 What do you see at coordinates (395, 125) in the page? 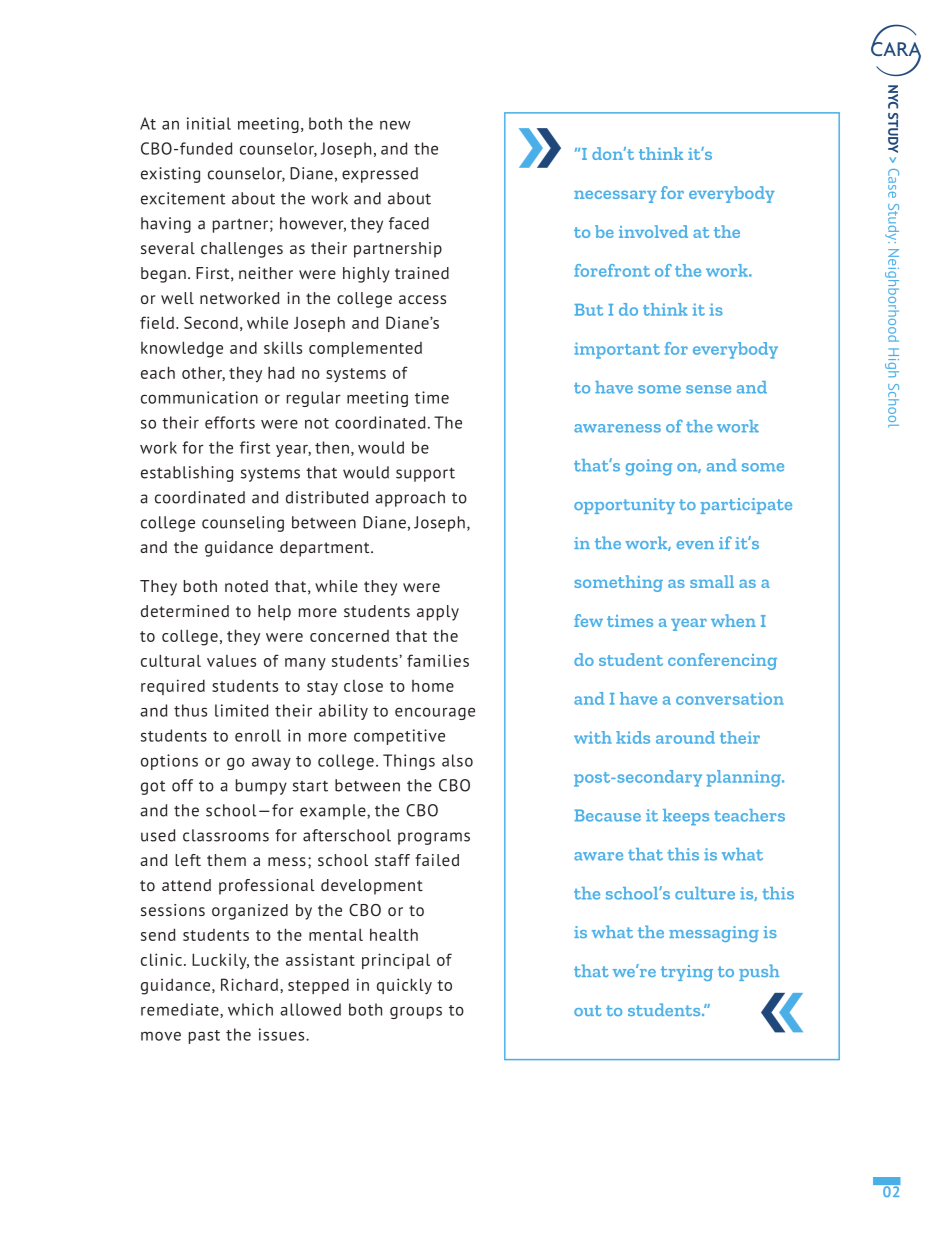
I see `new` at bounding box center [395, 125].
